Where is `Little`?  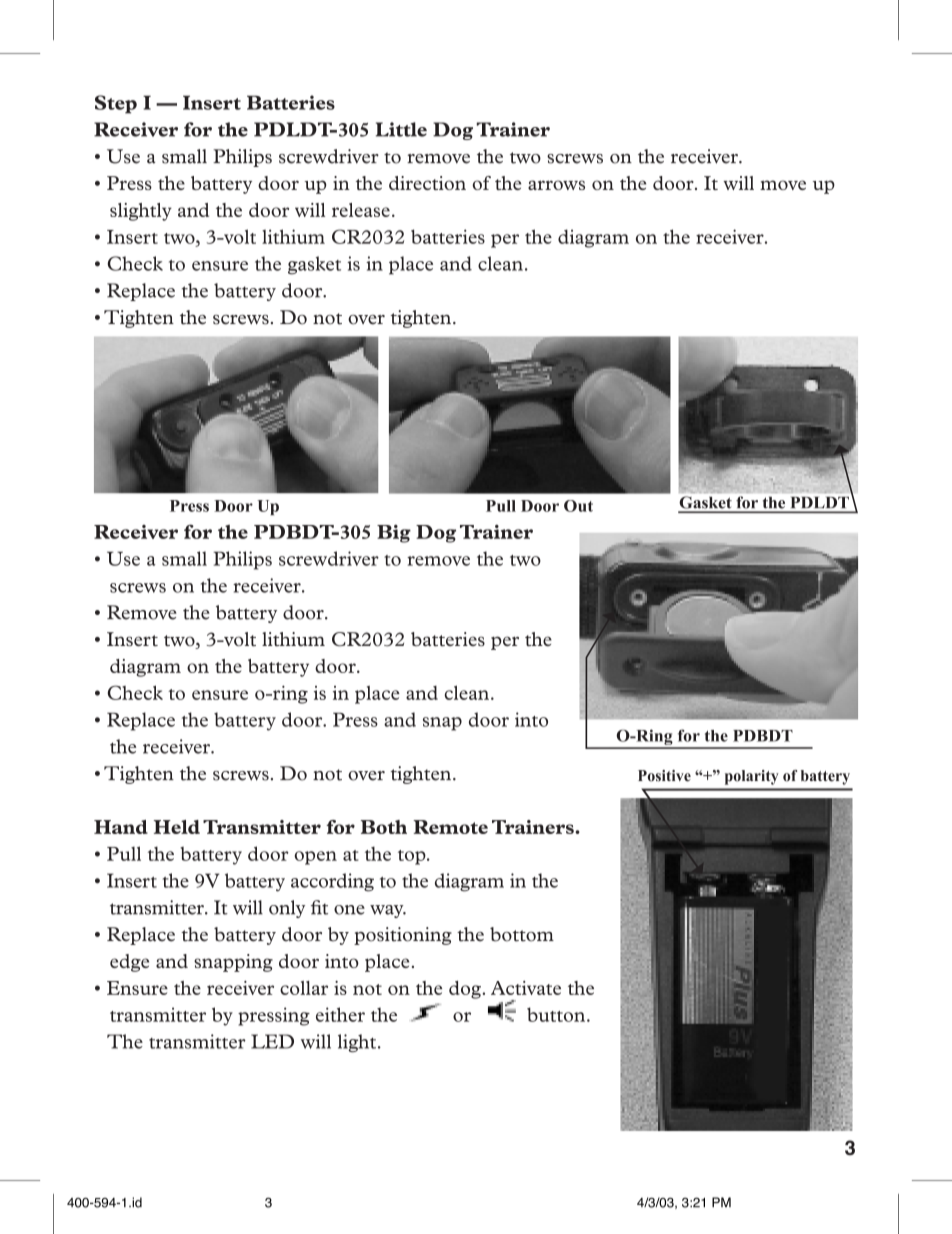 Little is located at coordinates (401, 129).
